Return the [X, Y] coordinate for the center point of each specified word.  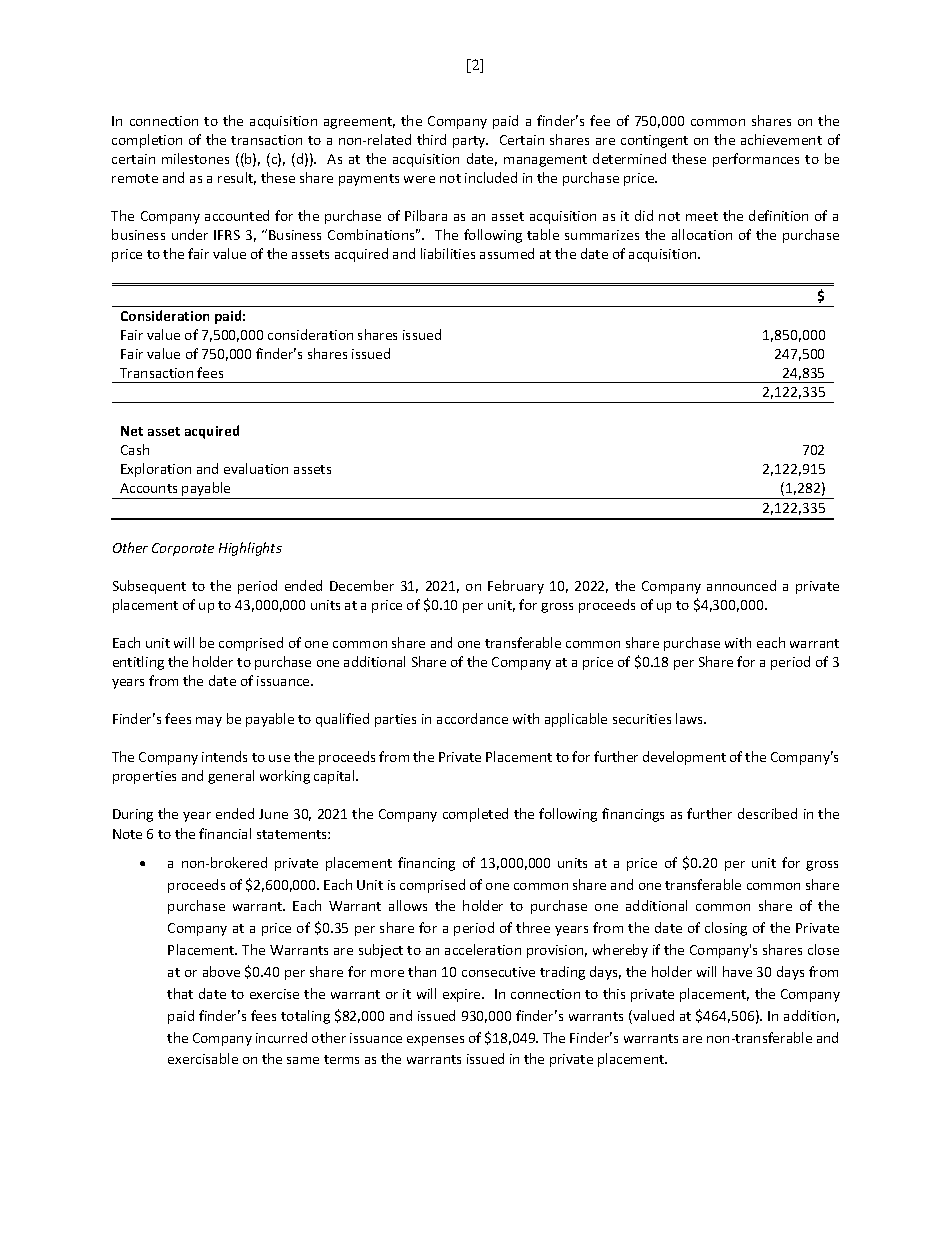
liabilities [448, 253]
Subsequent [149, 587]
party [470, 142]
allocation [702, 234]
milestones [195, 158]
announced [741, 585]
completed [475, 815]
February [516, 587]
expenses [435, 1041]
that [180, 993]
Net [132, 431]
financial [225, 833]
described [767, 813]
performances [756, 160]
